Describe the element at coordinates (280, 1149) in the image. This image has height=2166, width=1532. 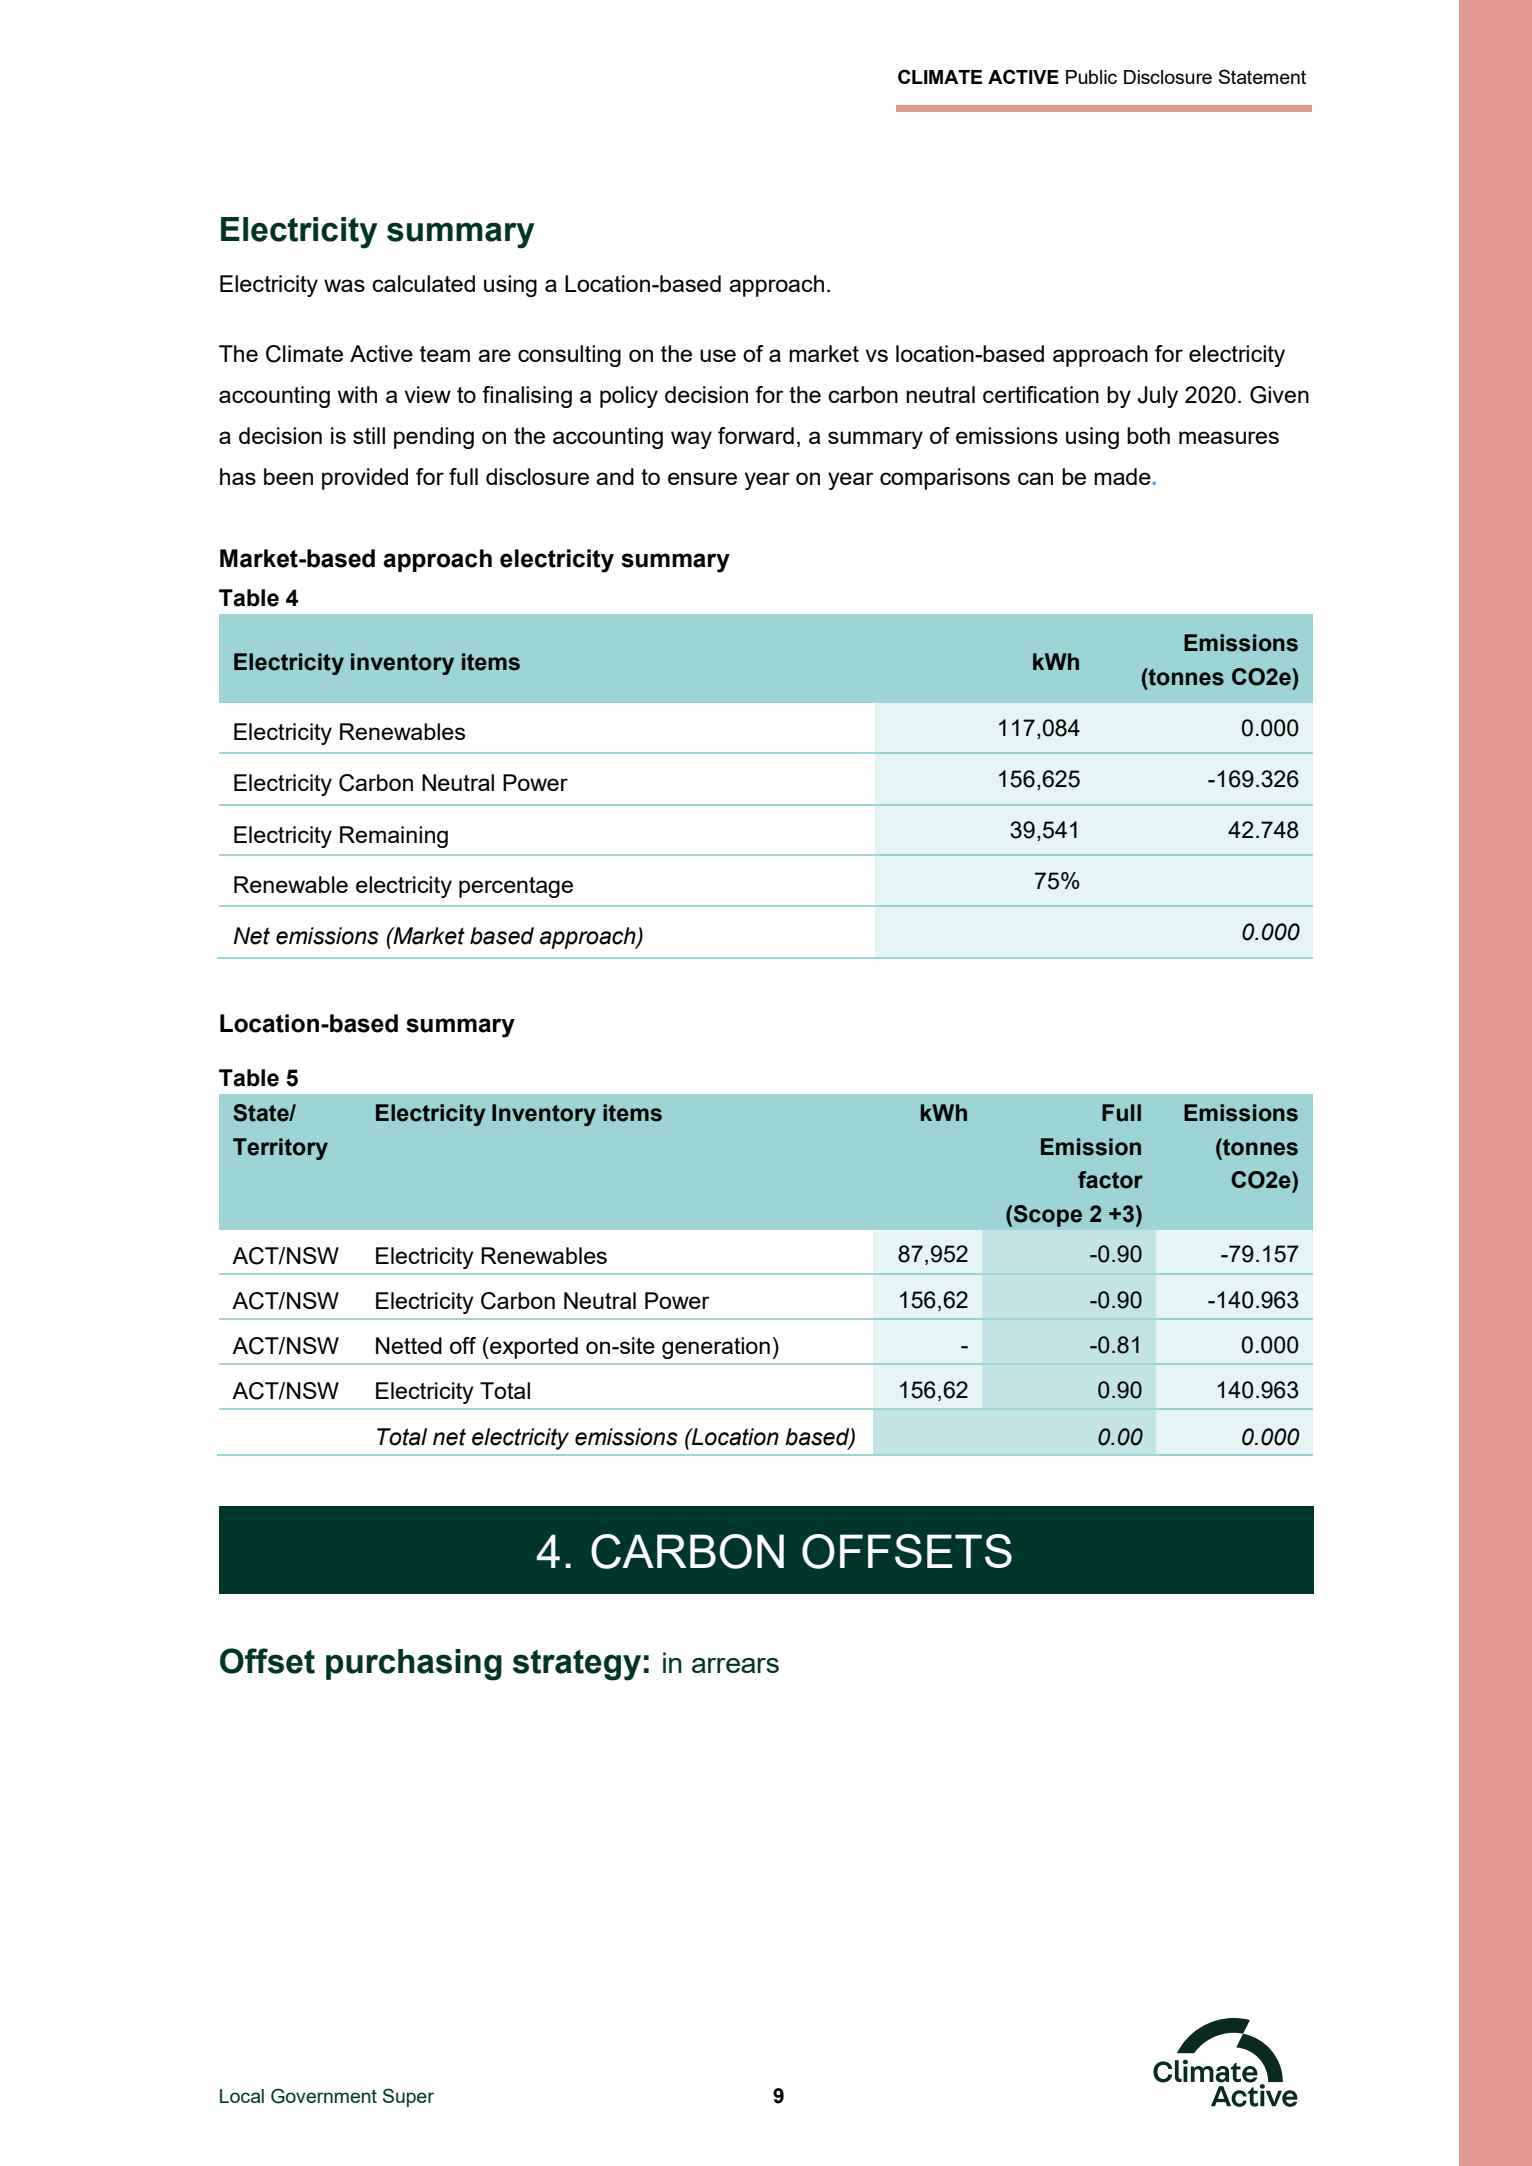
I see `Territory` at that location.
